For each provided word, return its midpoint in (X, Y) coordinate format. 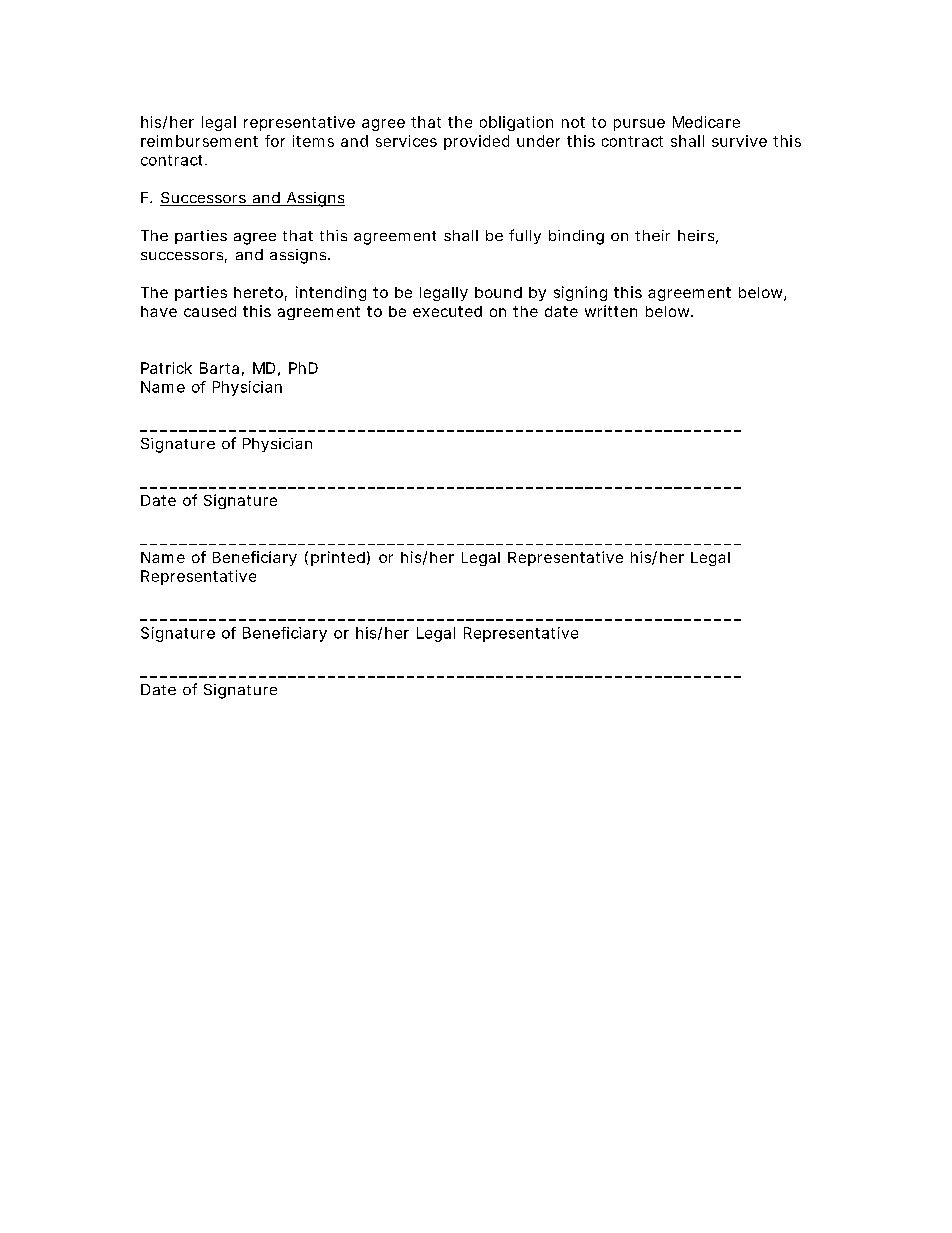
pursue (639, 125)
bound (498, 292)
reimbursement (199, 141)
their (652, 235)
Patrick (166, 368)
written (611, 311)
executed (447, 311)
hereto (258, 292)
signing (580, 293)
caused (210, 311)
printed (338, 558)
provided (476, 142)
